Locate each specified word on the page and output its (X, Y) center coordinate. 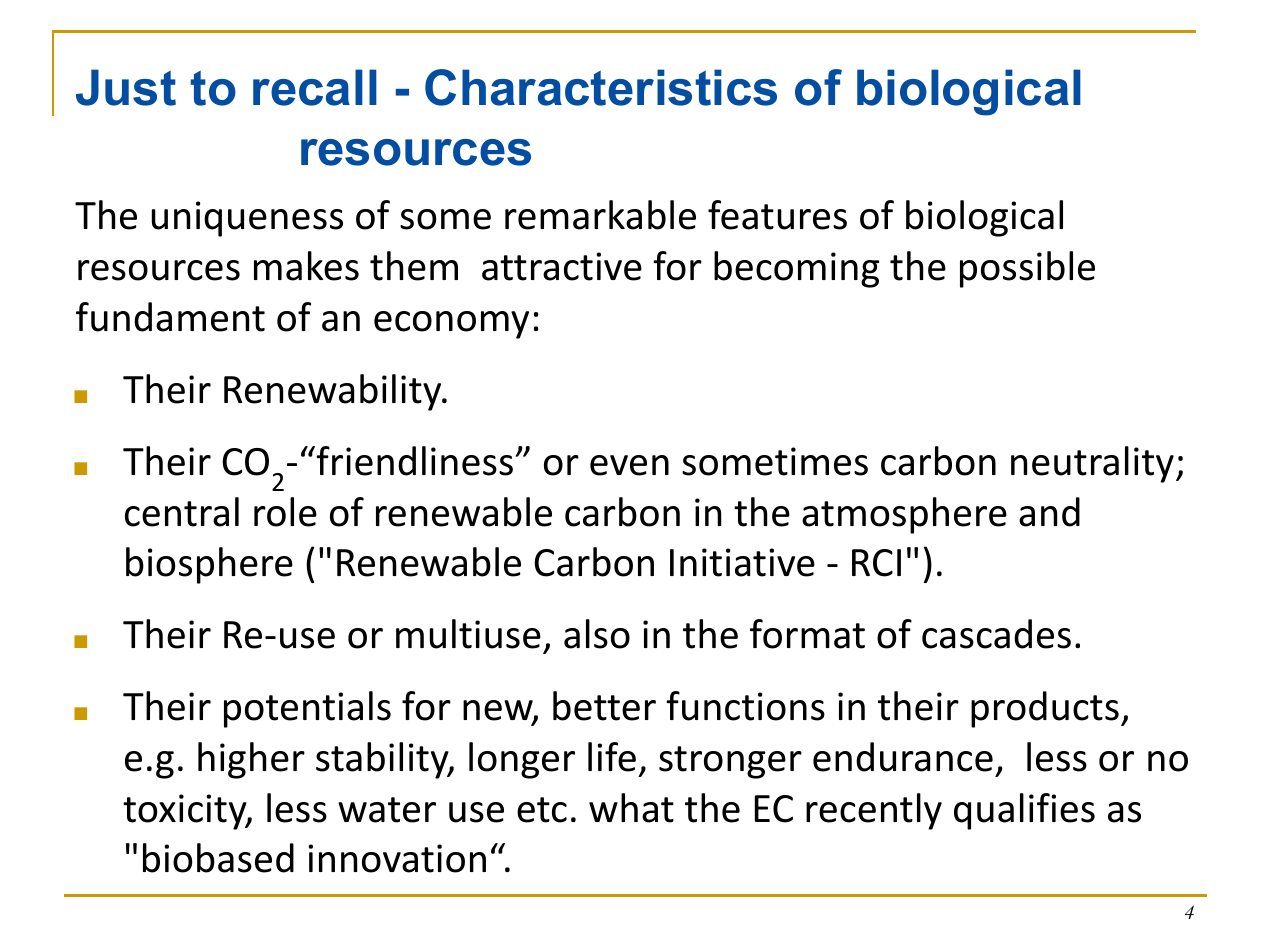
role (285, 512)
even (629, 465)
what (631, 808)
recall (315, 87)
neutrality (1092, 464)
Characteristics (601, 87)
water (387, 810)
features (777, 215)
